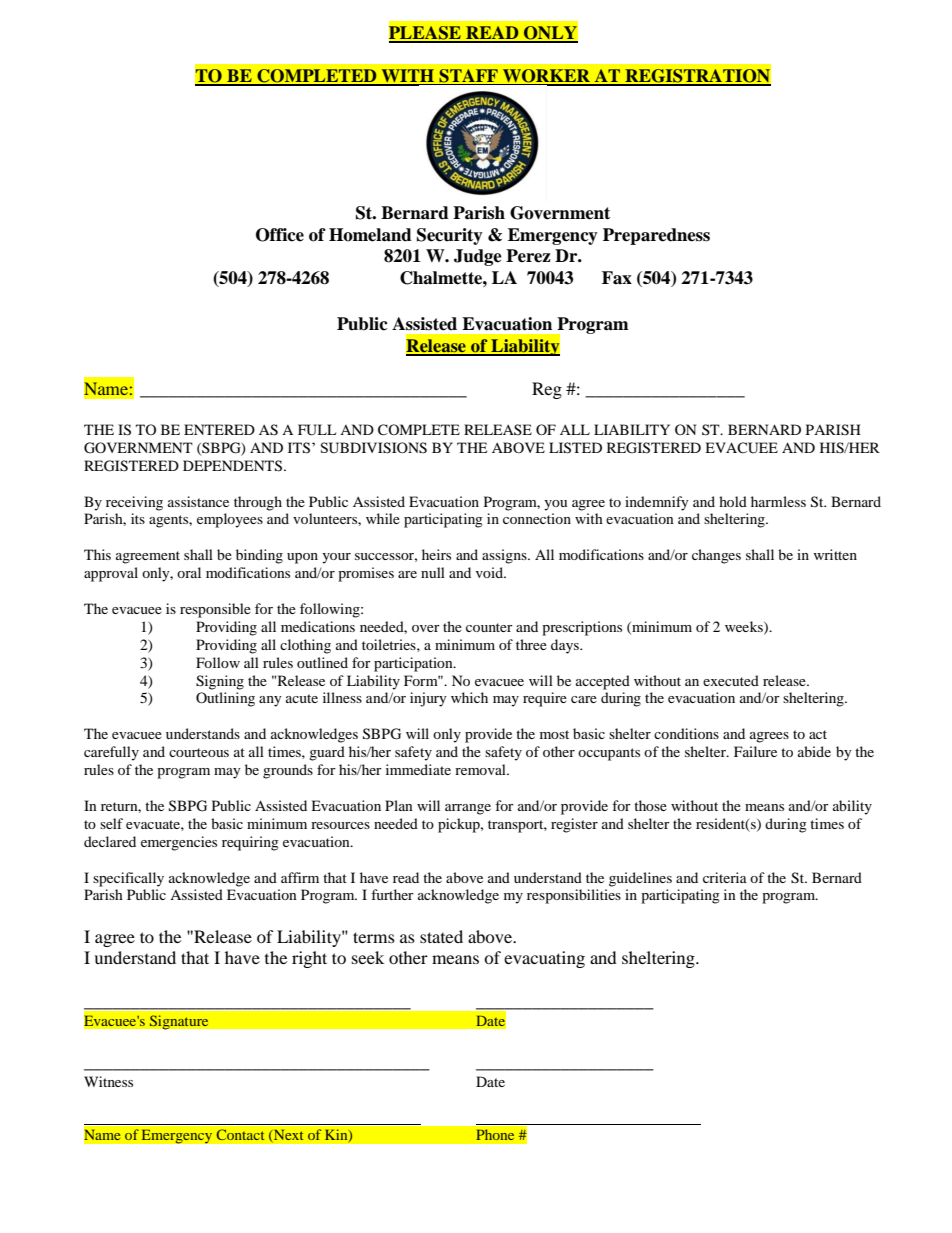  Describe the element at coordinates (656, 236) in the image. I see `Preparedness` at that location.
